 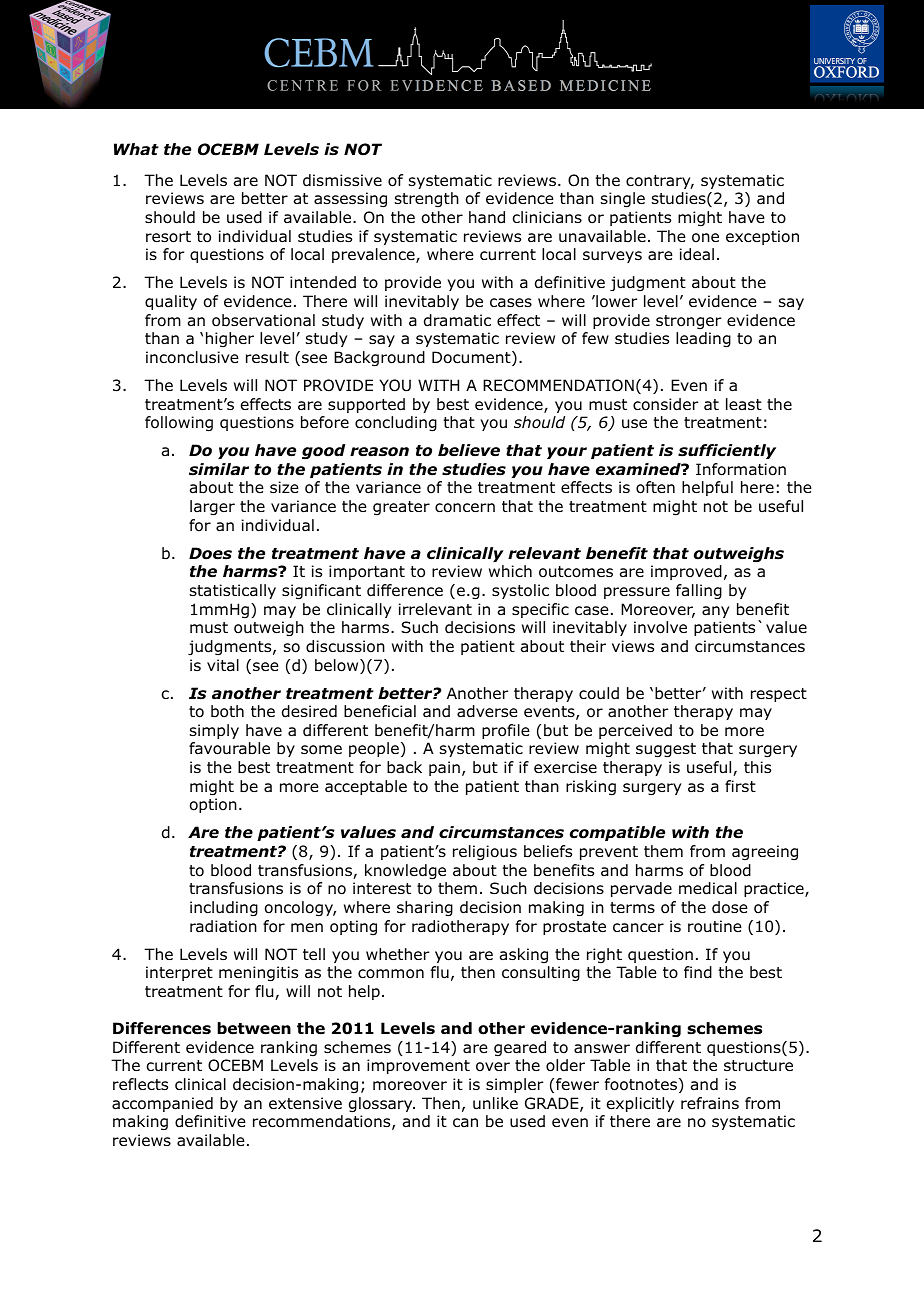 What do you see at coordinates (136, 149) in the image?
I see `What` at bounding box center [136, 149].
